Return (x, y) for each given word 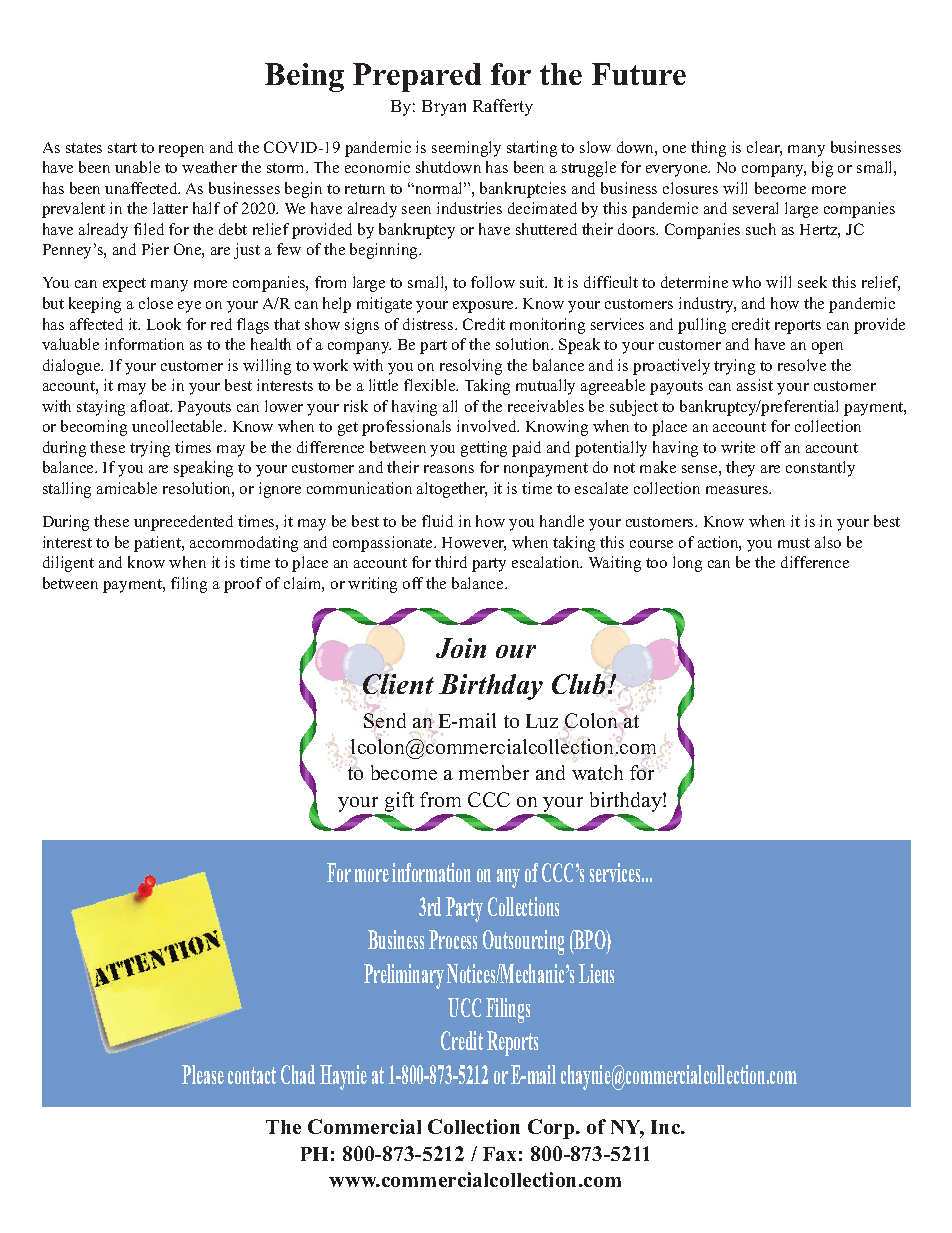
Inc (667, 1127)
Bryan (444, 108)
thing (708, 149)
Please (203, 1074)
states (84, 148)
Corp (552, 1129)
